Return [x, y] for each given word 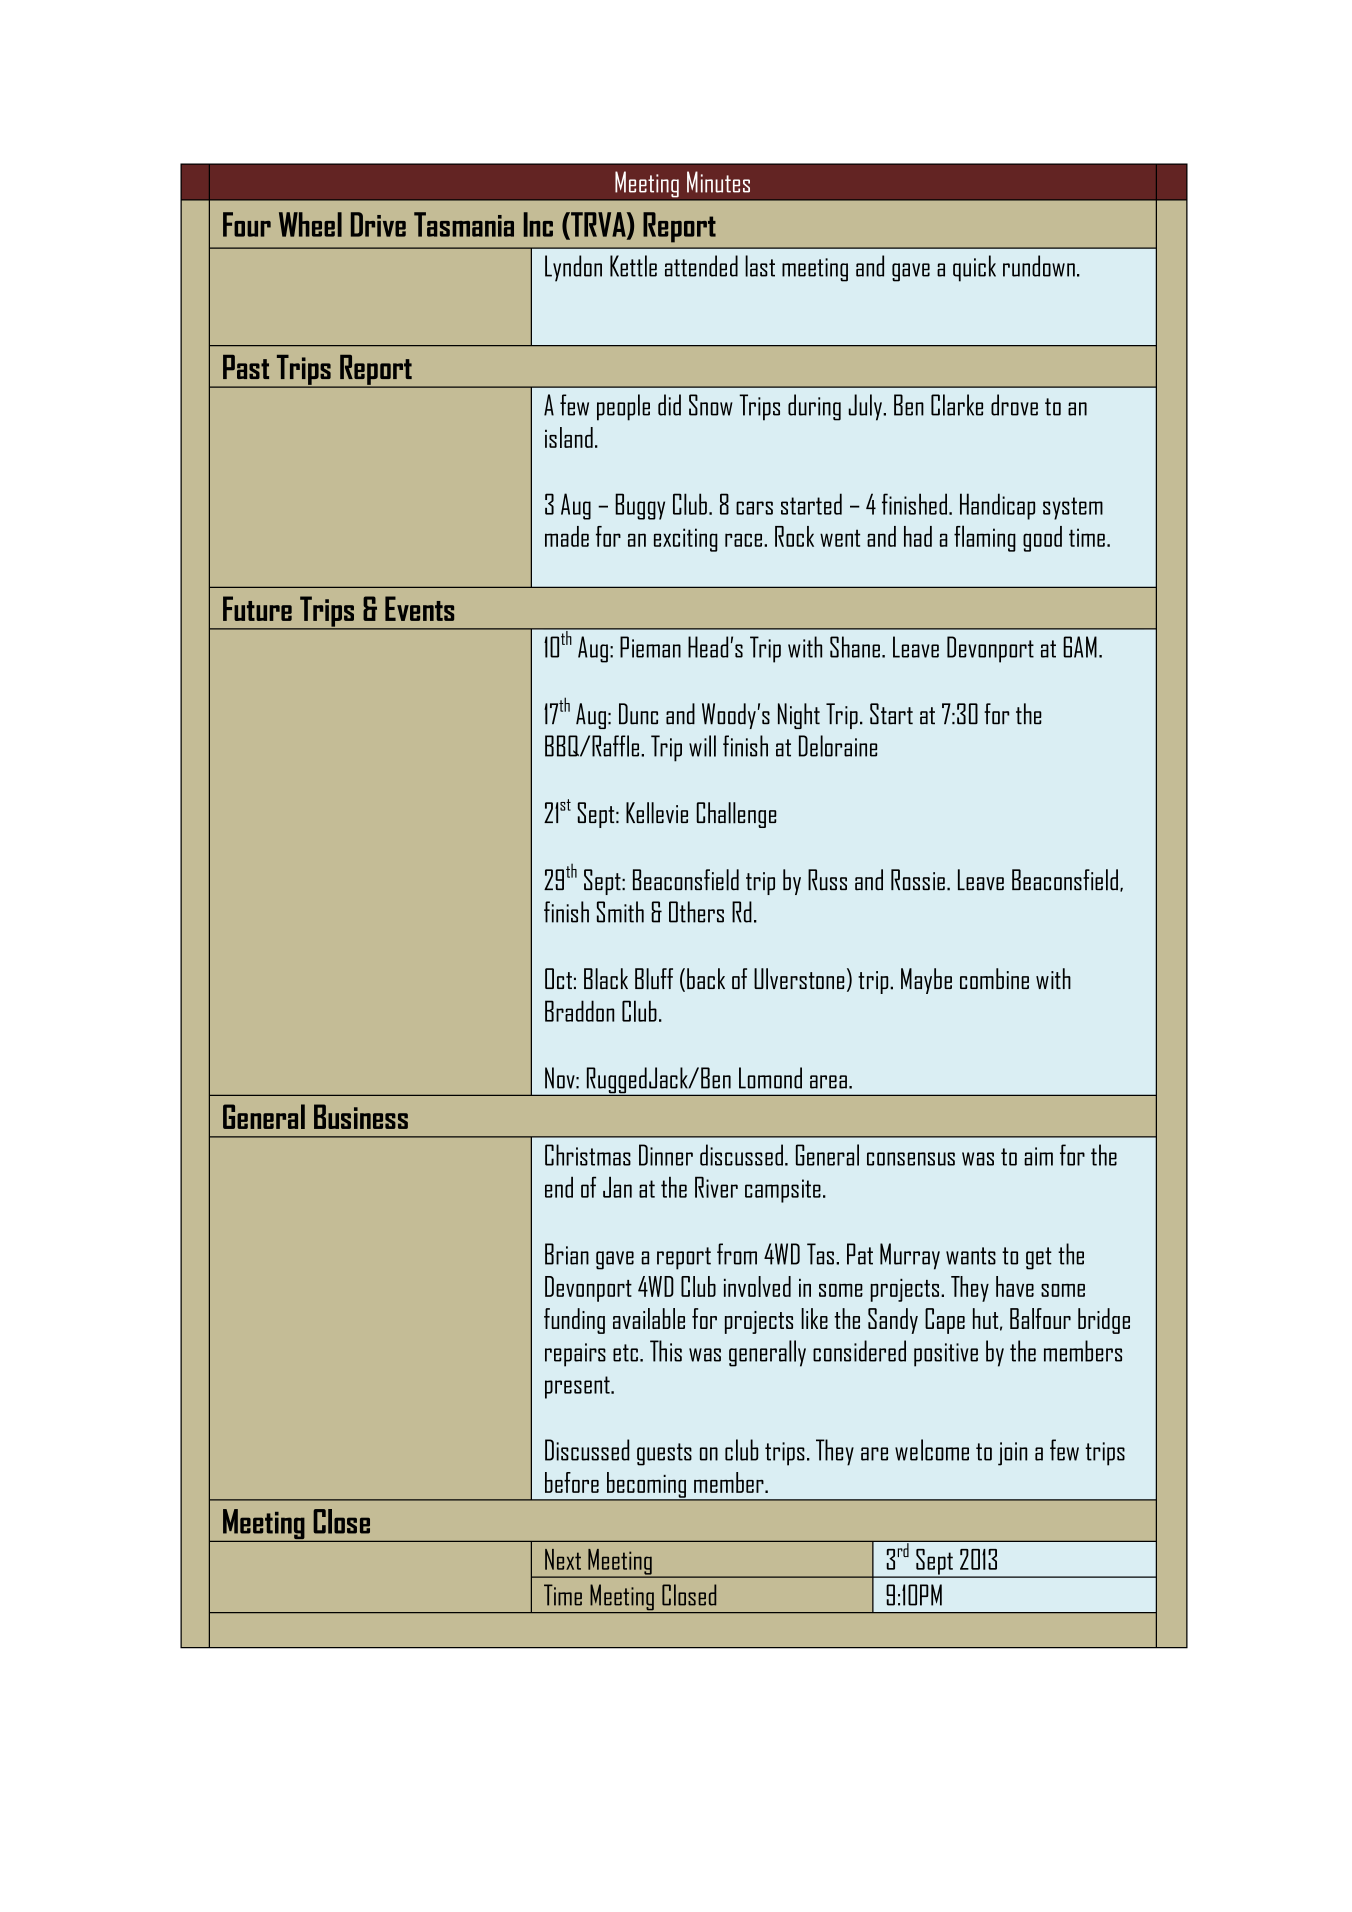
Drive [378, 224]
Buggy [640, 506]
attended [701, 266]
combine [994, 978]
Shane [855, 647]
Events [419, 608]
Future [257, 608]
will [702, 746]
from [737, 1254]
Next [563, 1559]
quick [974, 268]
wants [971, 1256]
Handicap [997, 506]
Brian [567, 1254]
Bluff [654, 979]
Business [361, 1116]
